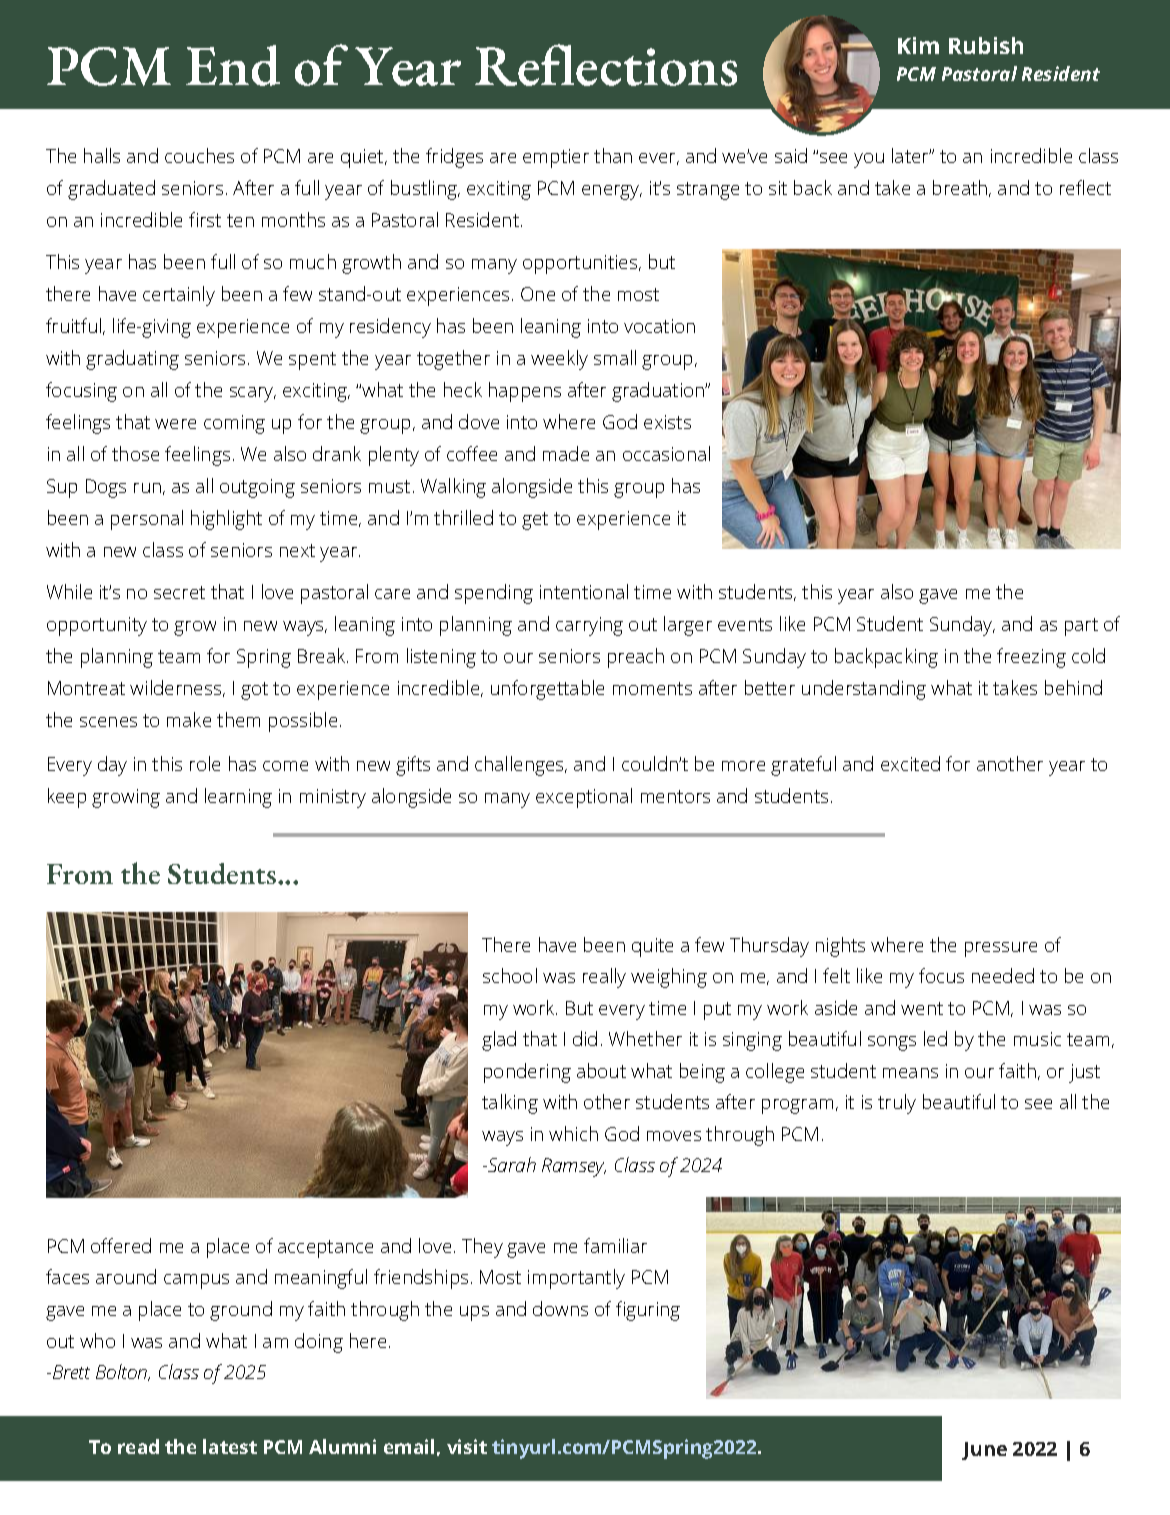 This page has width=1170, height=1515. I want to click on latest, so click(230, 1446).
